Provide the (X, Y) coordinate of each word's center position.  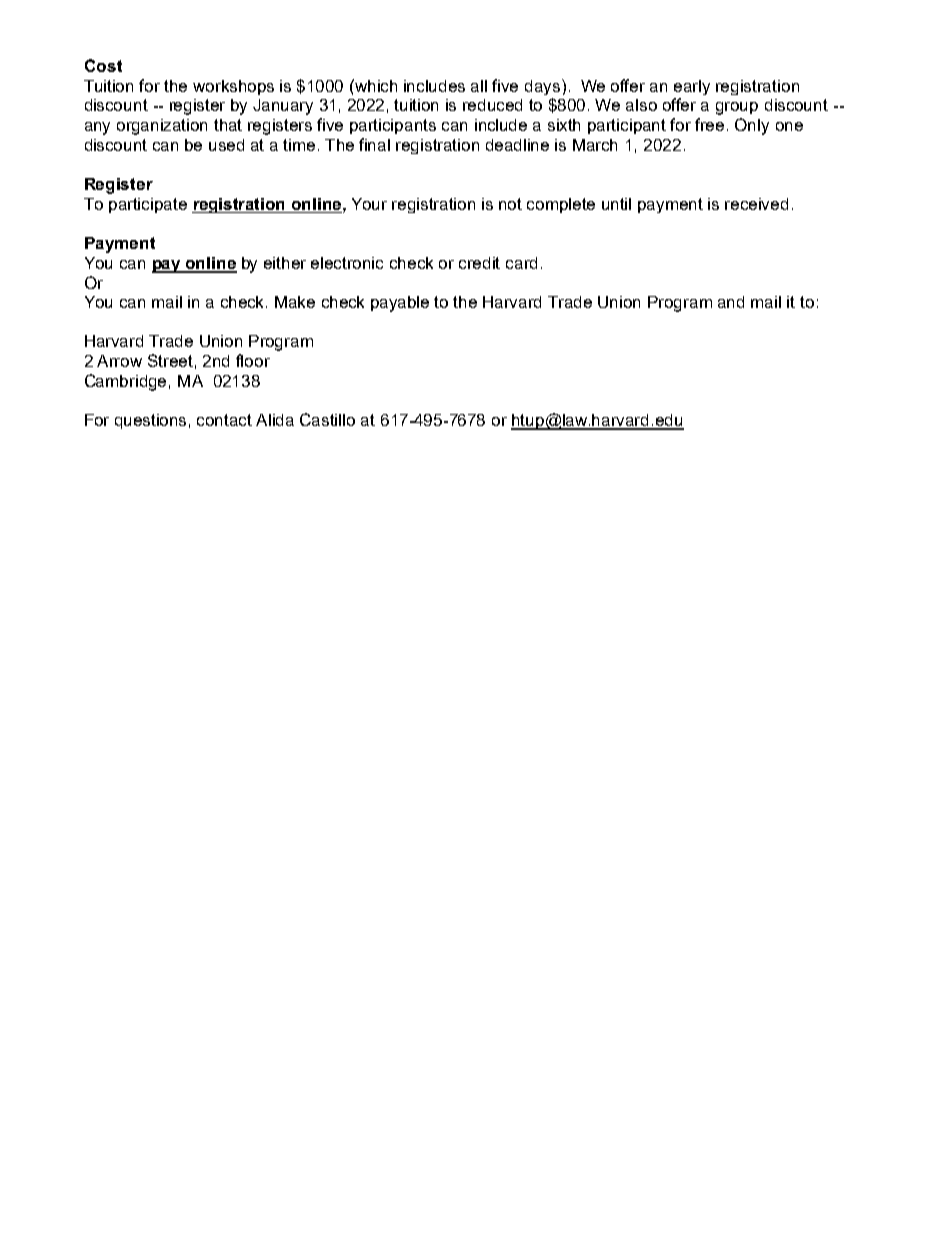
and (731, 302)
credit (479, 263)
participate (148, 205)
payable (400, 304)
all (479, 86)
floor (253, 360)
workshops (233, 87)
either (285, 263)
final (374, 144)
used (226, 145)
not (510, 204)
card (521, 263)
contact (224, 420)
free (709, 124)
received (756, 204)
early (692, 87)
